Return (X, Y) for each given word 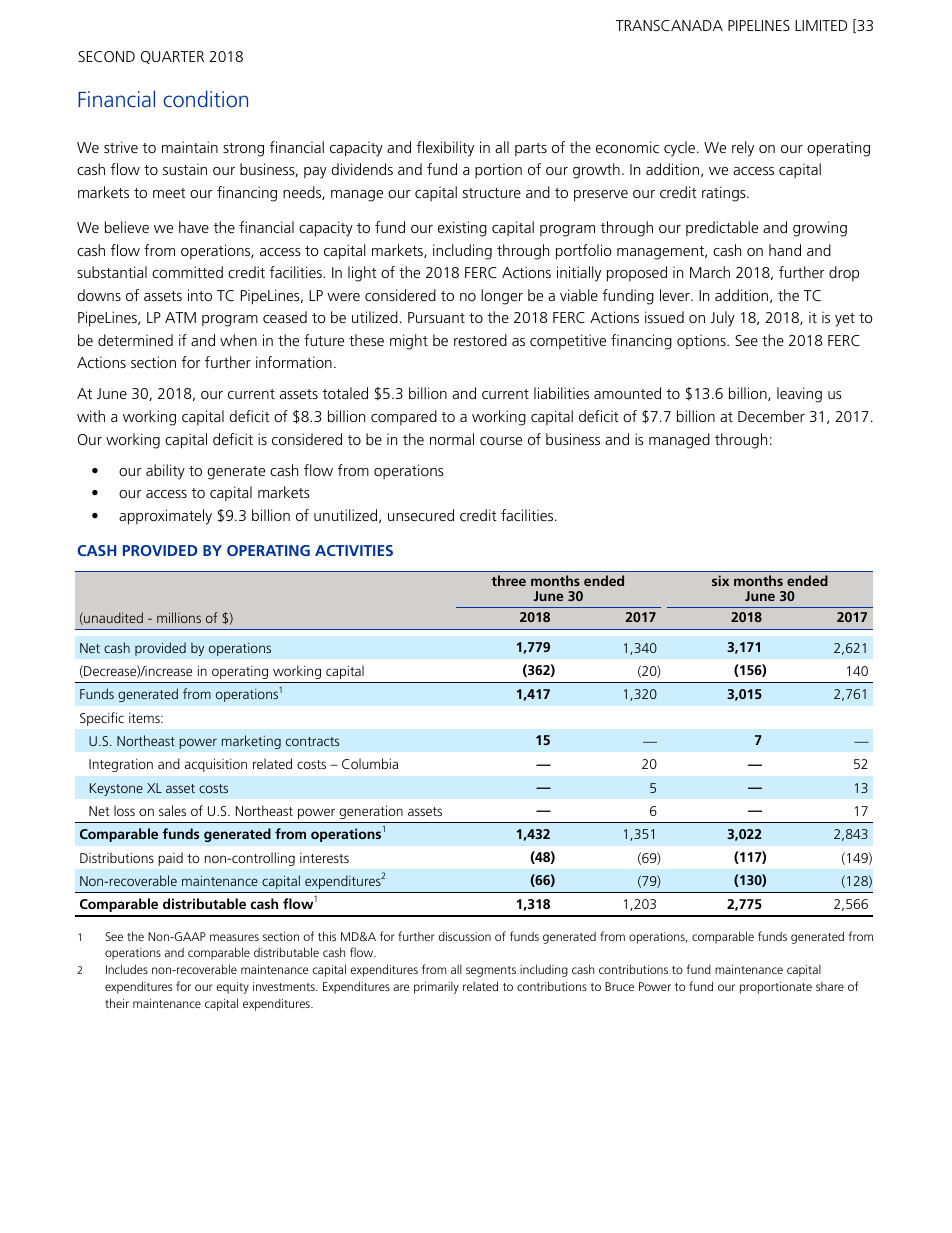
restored (480, 340)
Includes (127, 969)
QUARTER (172, 57)
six (720, 580)
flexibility (445, 149)
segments (491, 971)
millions (179, 617)
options (702, 341)
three (508, 580)
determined (135, 340)
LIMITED (821, 25)
